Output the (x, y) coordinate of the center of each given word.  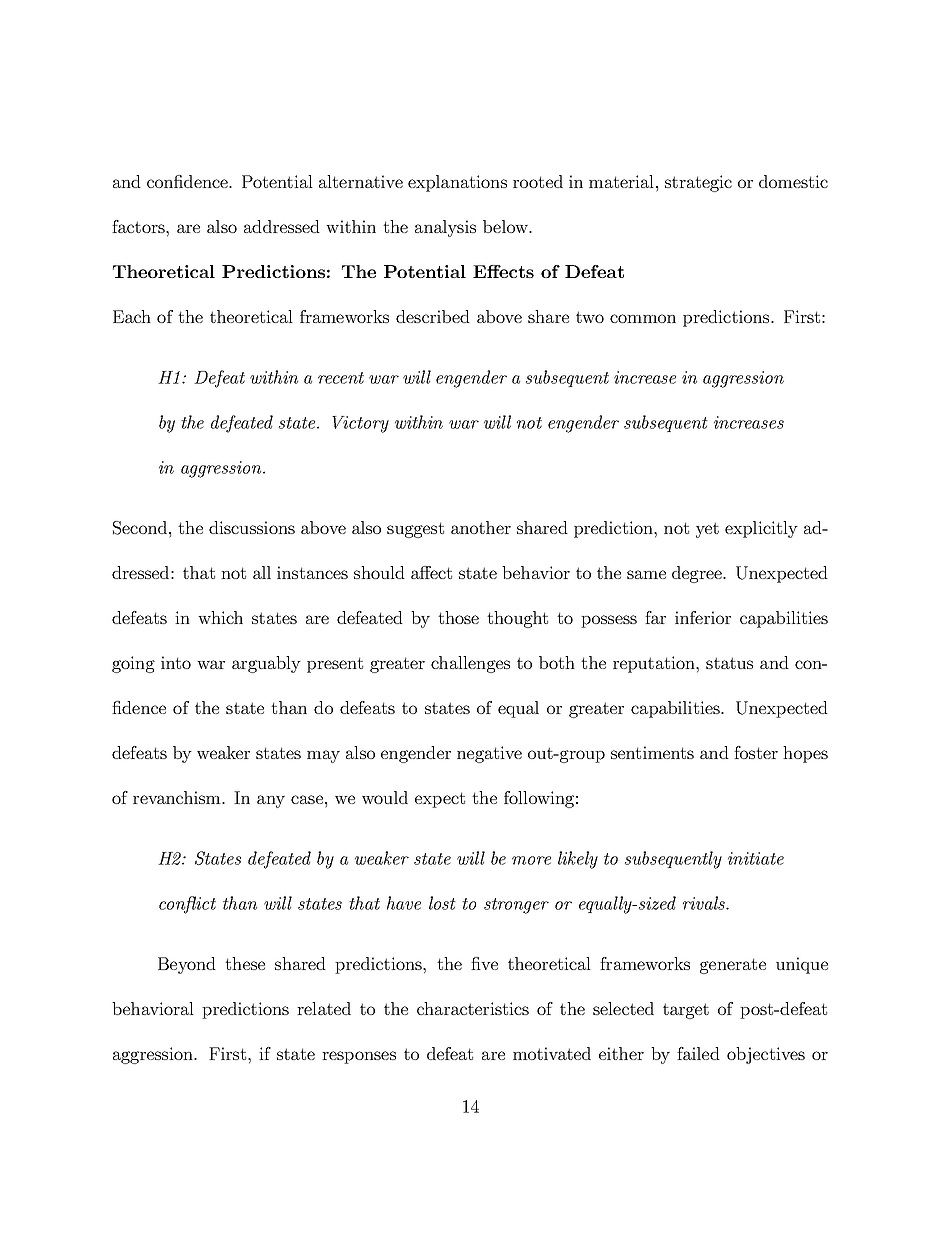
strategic (698, 183)
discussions (252, 527)
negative (489, 754)
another (481, 527)
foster (756, 752)
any (271, 801)
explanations (457, 183)
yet (707, 530)
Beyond (187, 965)
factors (139, 226)
